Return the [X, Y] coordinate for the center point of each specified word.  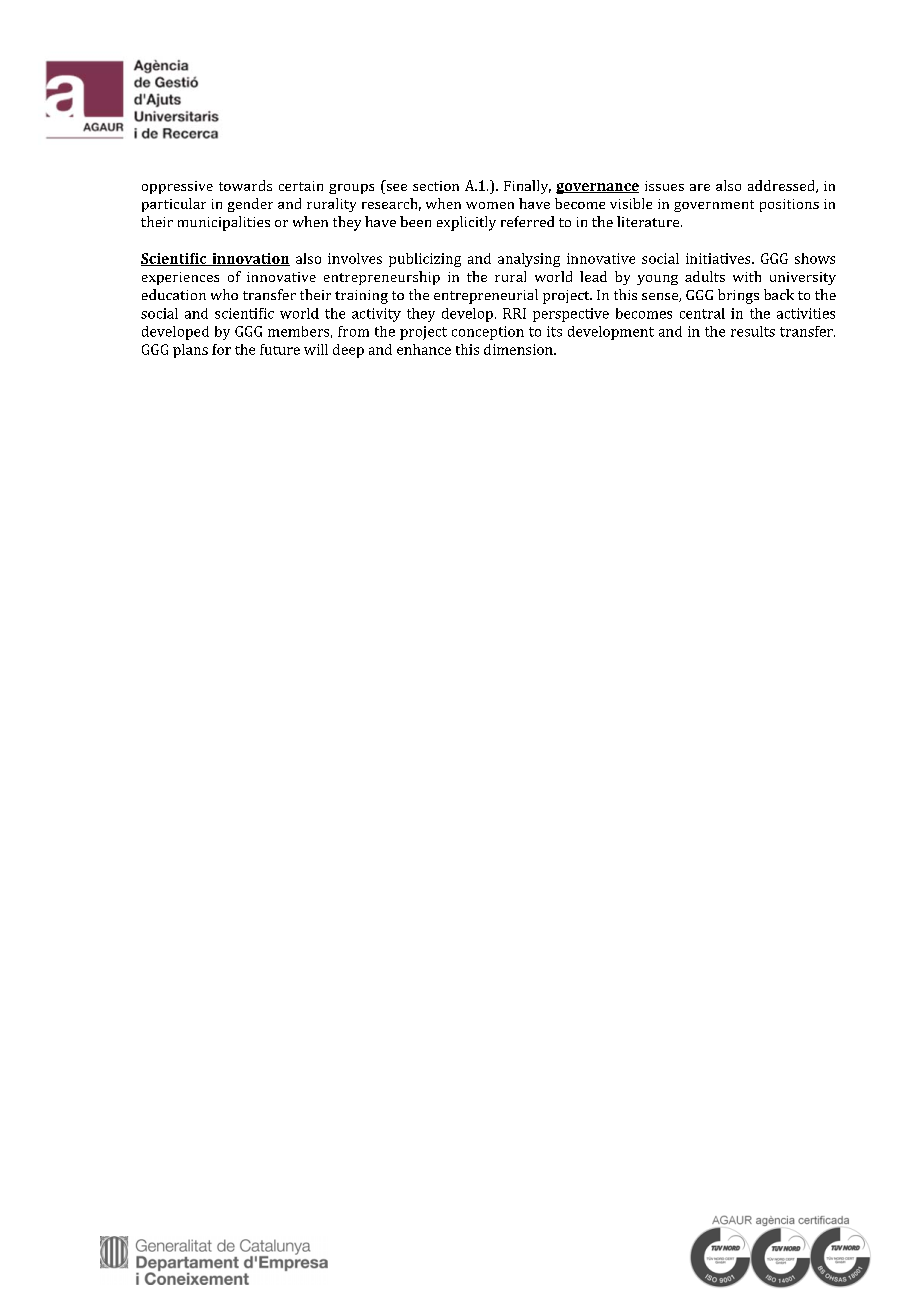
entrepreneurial [486, 296]
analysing [529, 260]
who [224, 294]
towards [245, 185]
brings [738, 296]
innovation [250, 259]
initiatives [719, 258]
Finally [527, 187]
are [700, 187]
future [280, 349]
